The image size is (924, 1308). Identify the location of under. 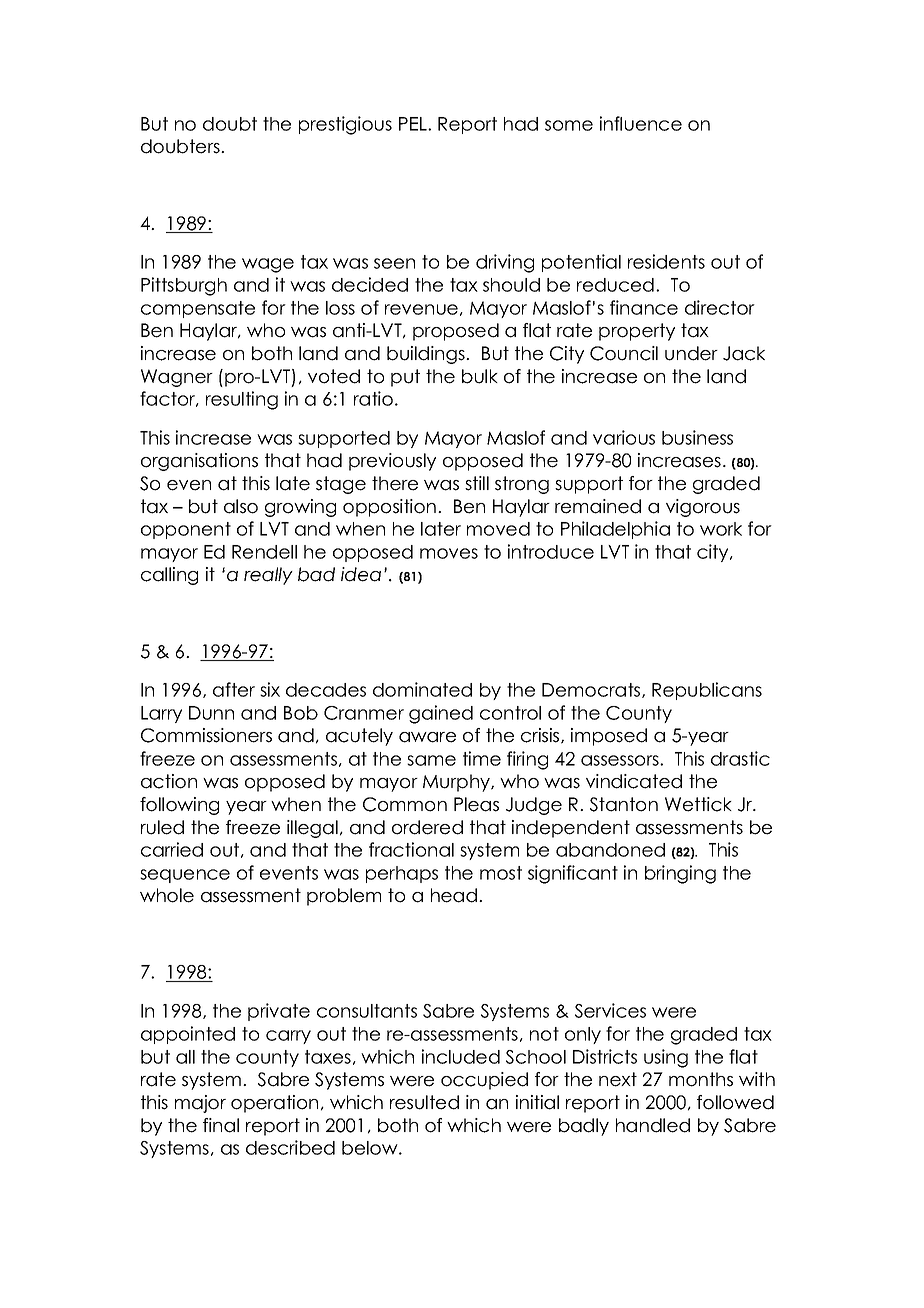
(691, 353).
